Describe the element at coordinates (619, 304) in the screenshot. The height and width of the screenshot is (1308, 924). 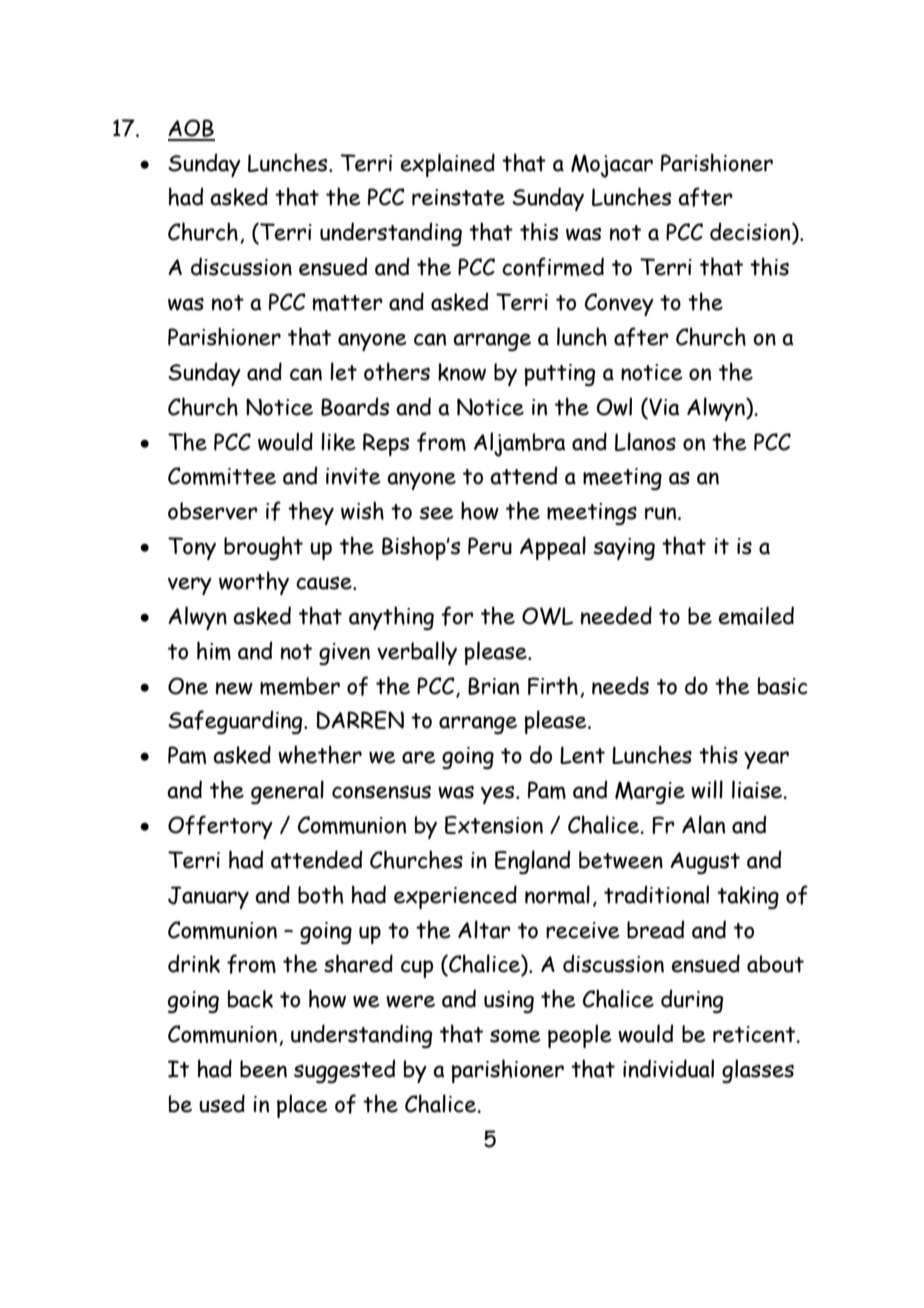
I see `Convey` at that location.
